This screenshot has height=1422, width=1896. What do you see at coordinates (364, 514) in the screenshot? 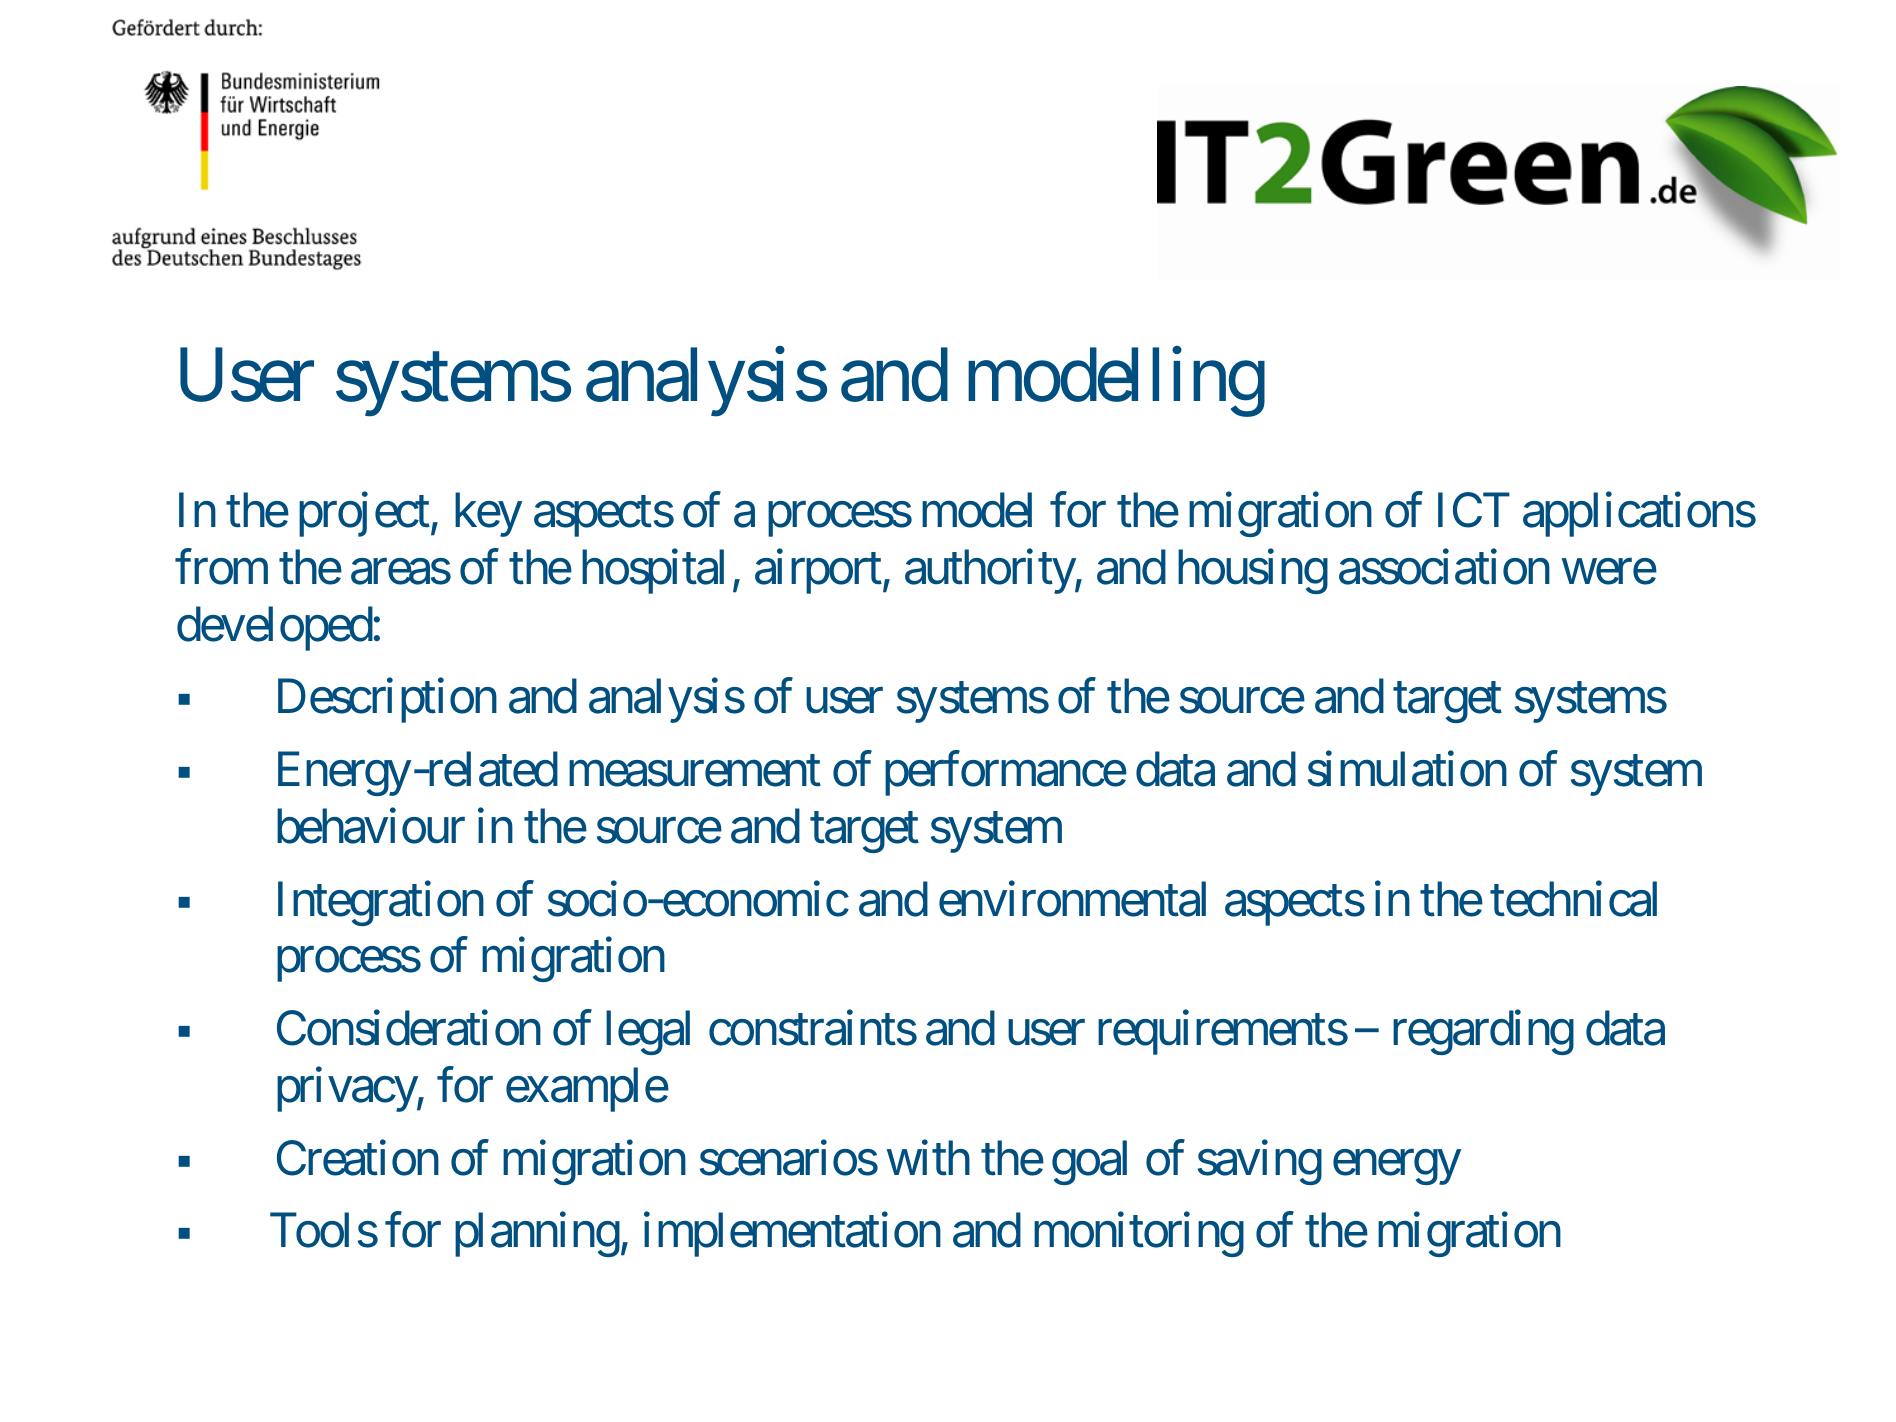
I see `project` at bounding box center [364, 514].
